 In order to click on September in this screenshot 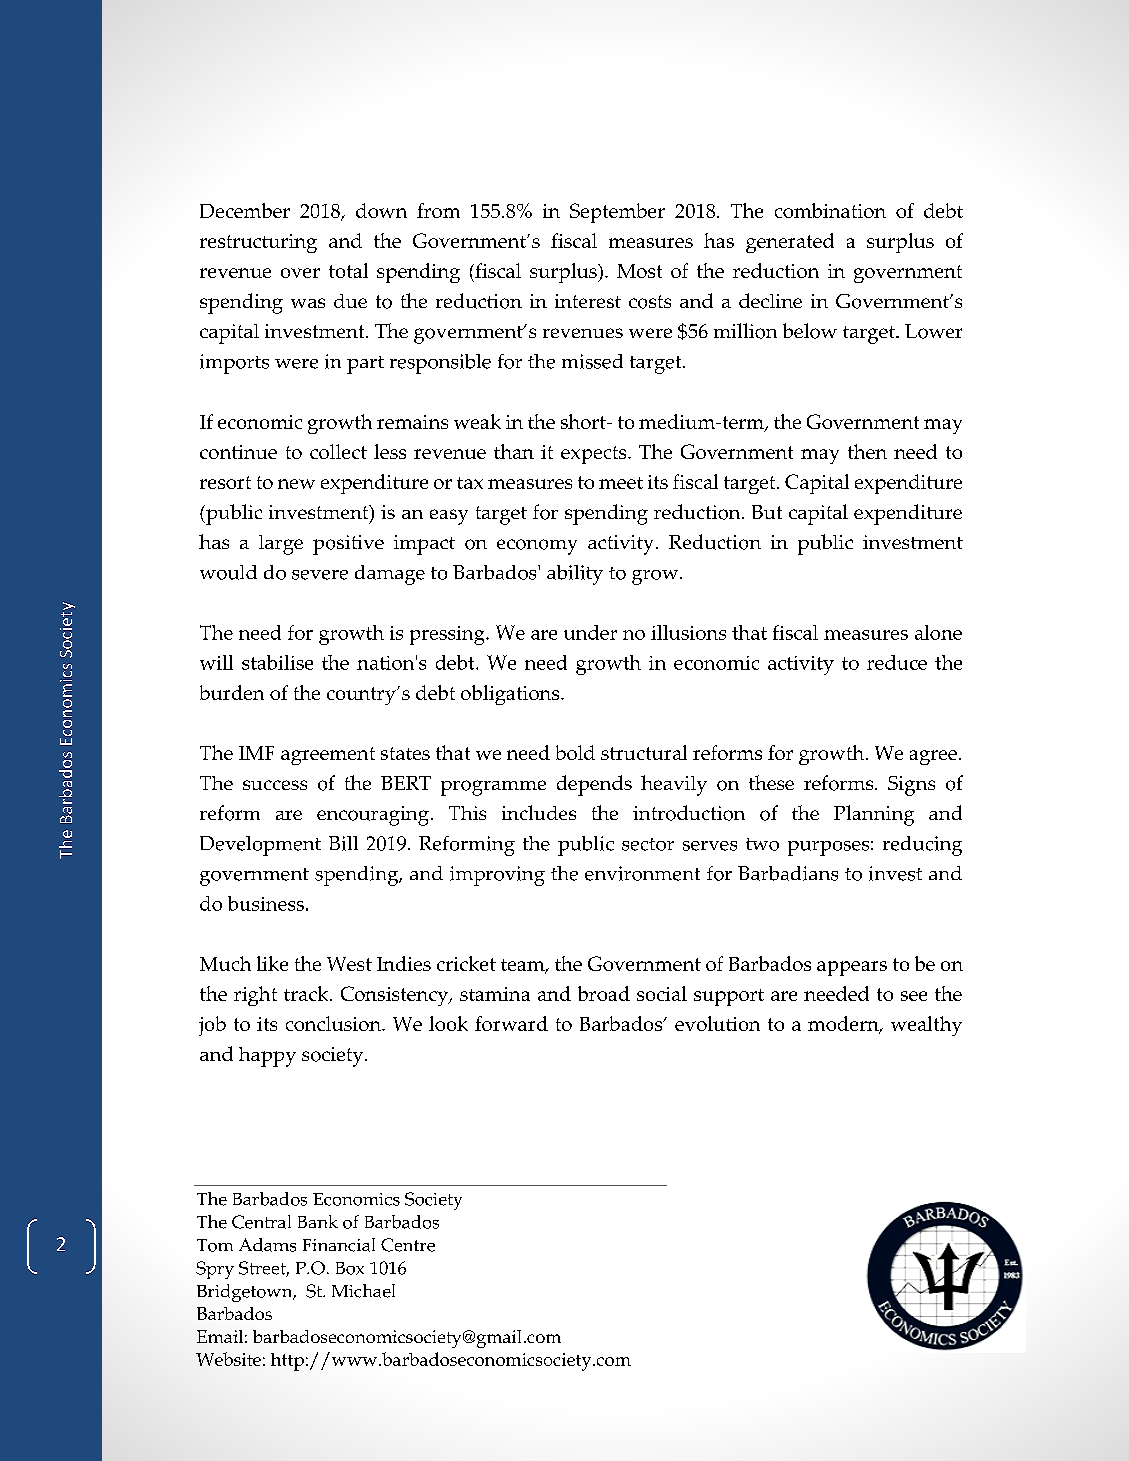, I will do `click(617, 213)`.
